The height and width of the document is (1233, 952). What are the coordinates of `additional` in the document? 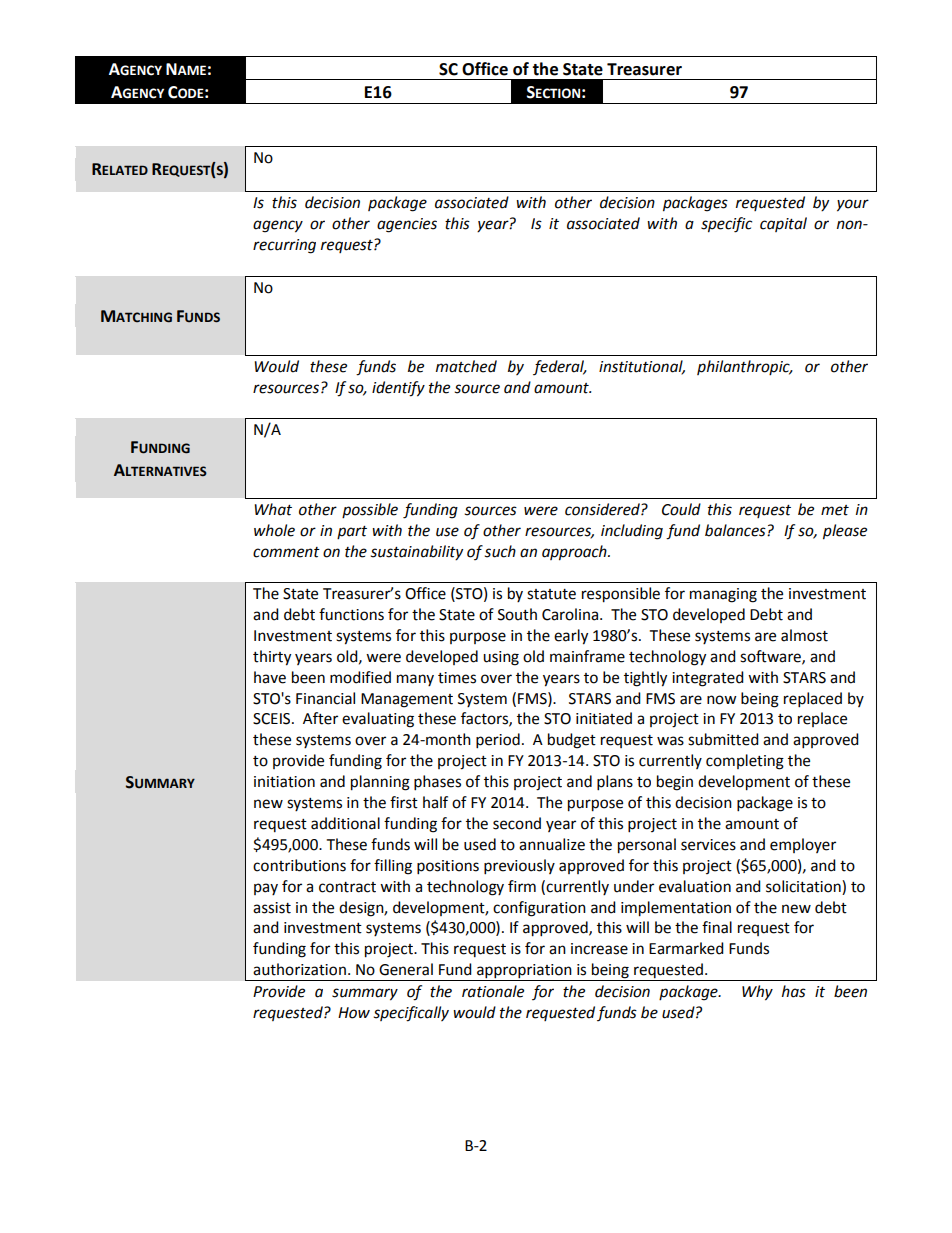 It's located at (345, 823).
